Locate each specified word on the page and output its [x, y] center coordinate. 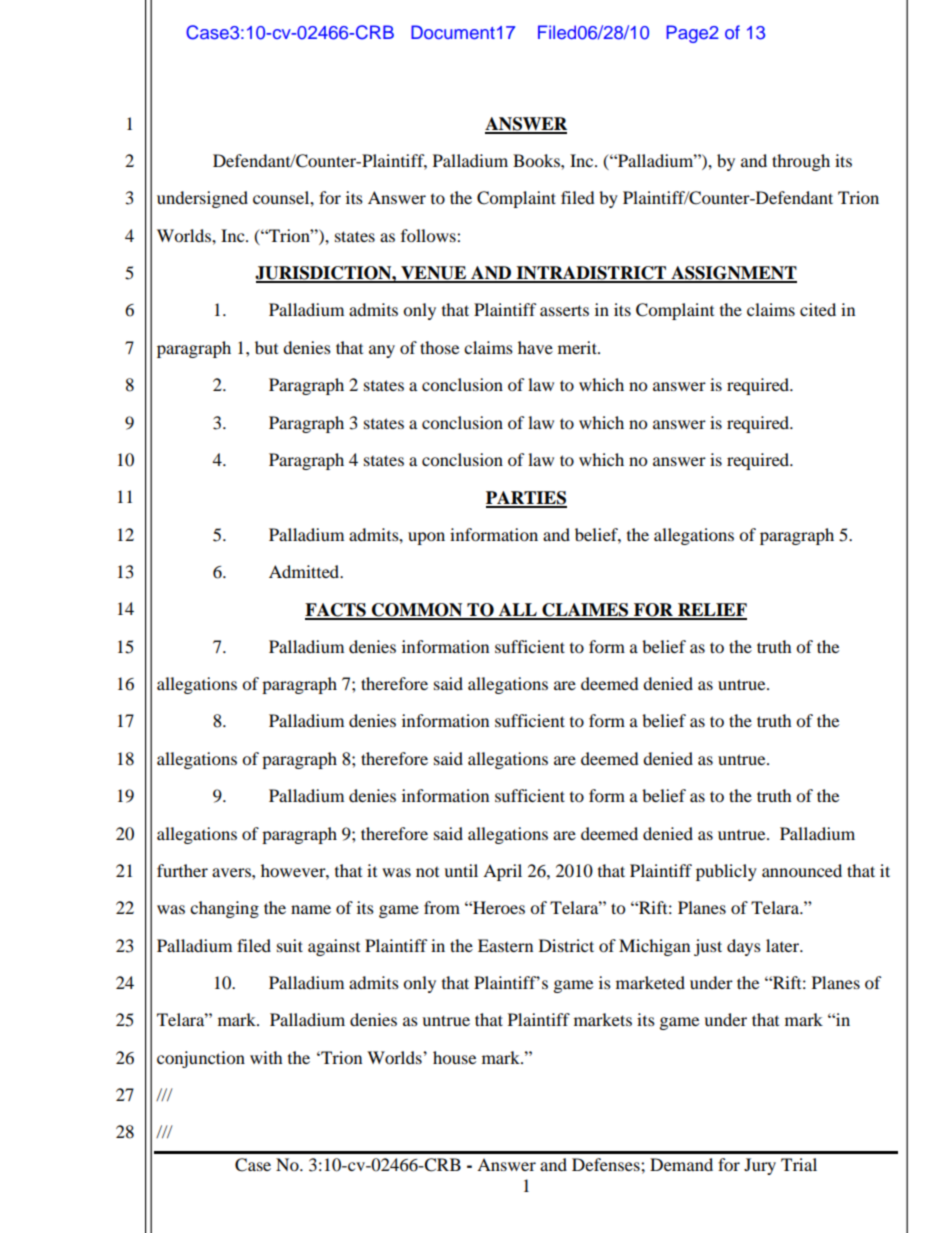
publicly [726, 872]
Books [537, 160]
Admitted [305, 571]
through [801, 162]
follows [429, 235]
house [454, 1057]
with [266, 1057]
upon [426, 538]
